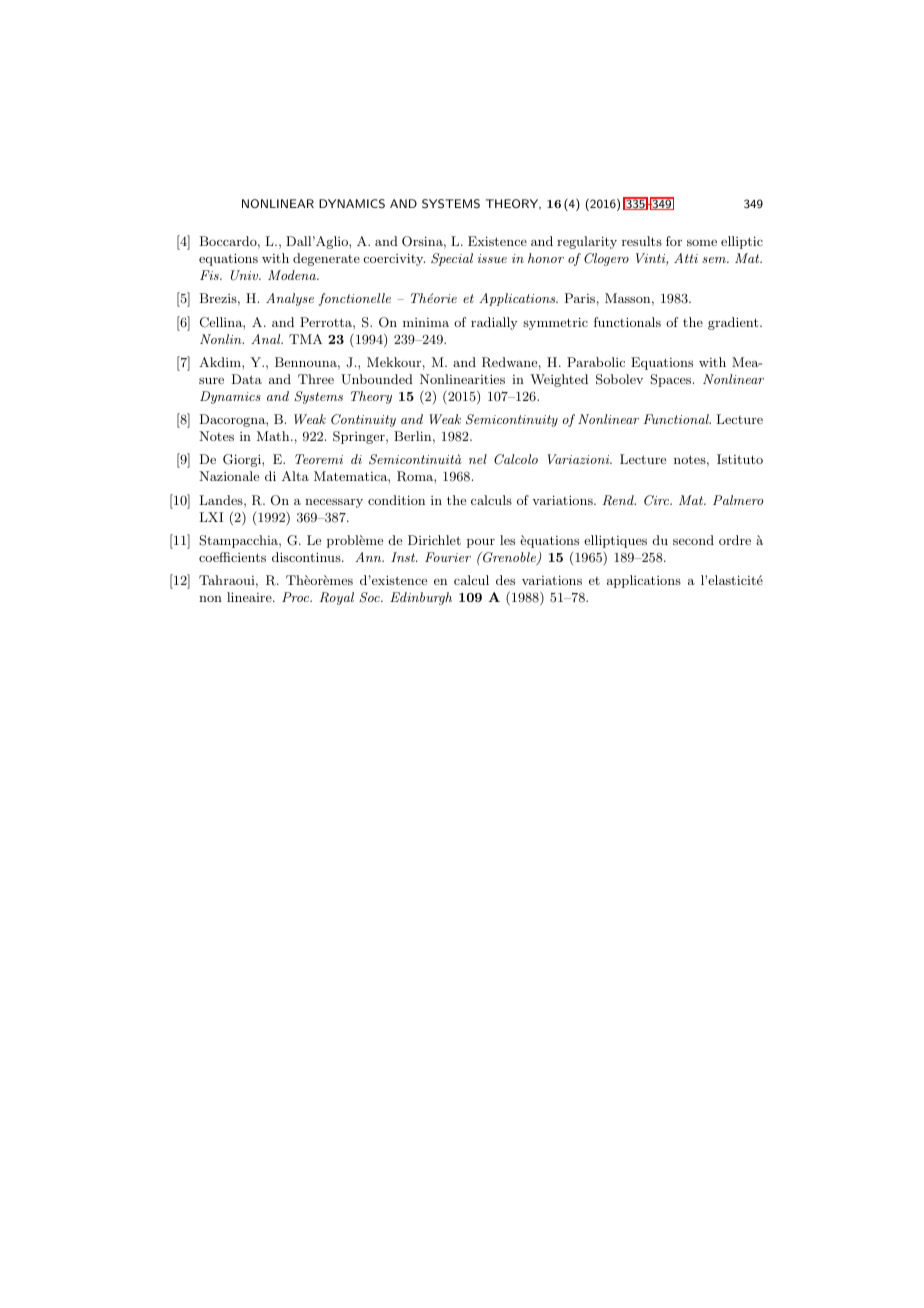  Describe the element at coordinates (734, 323) in the document. I see `gradient` at that location.
